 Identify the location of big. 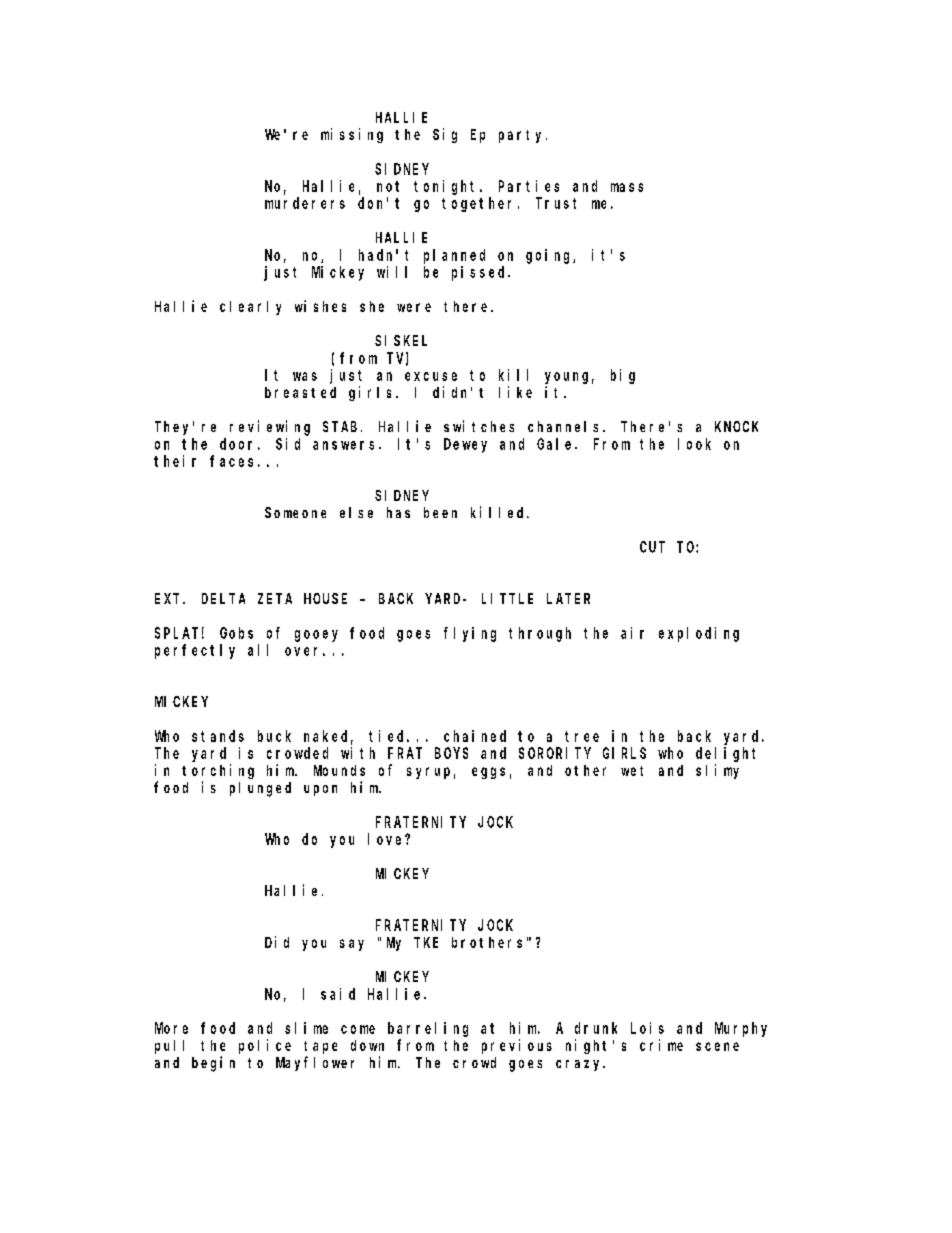
(623, 376).
